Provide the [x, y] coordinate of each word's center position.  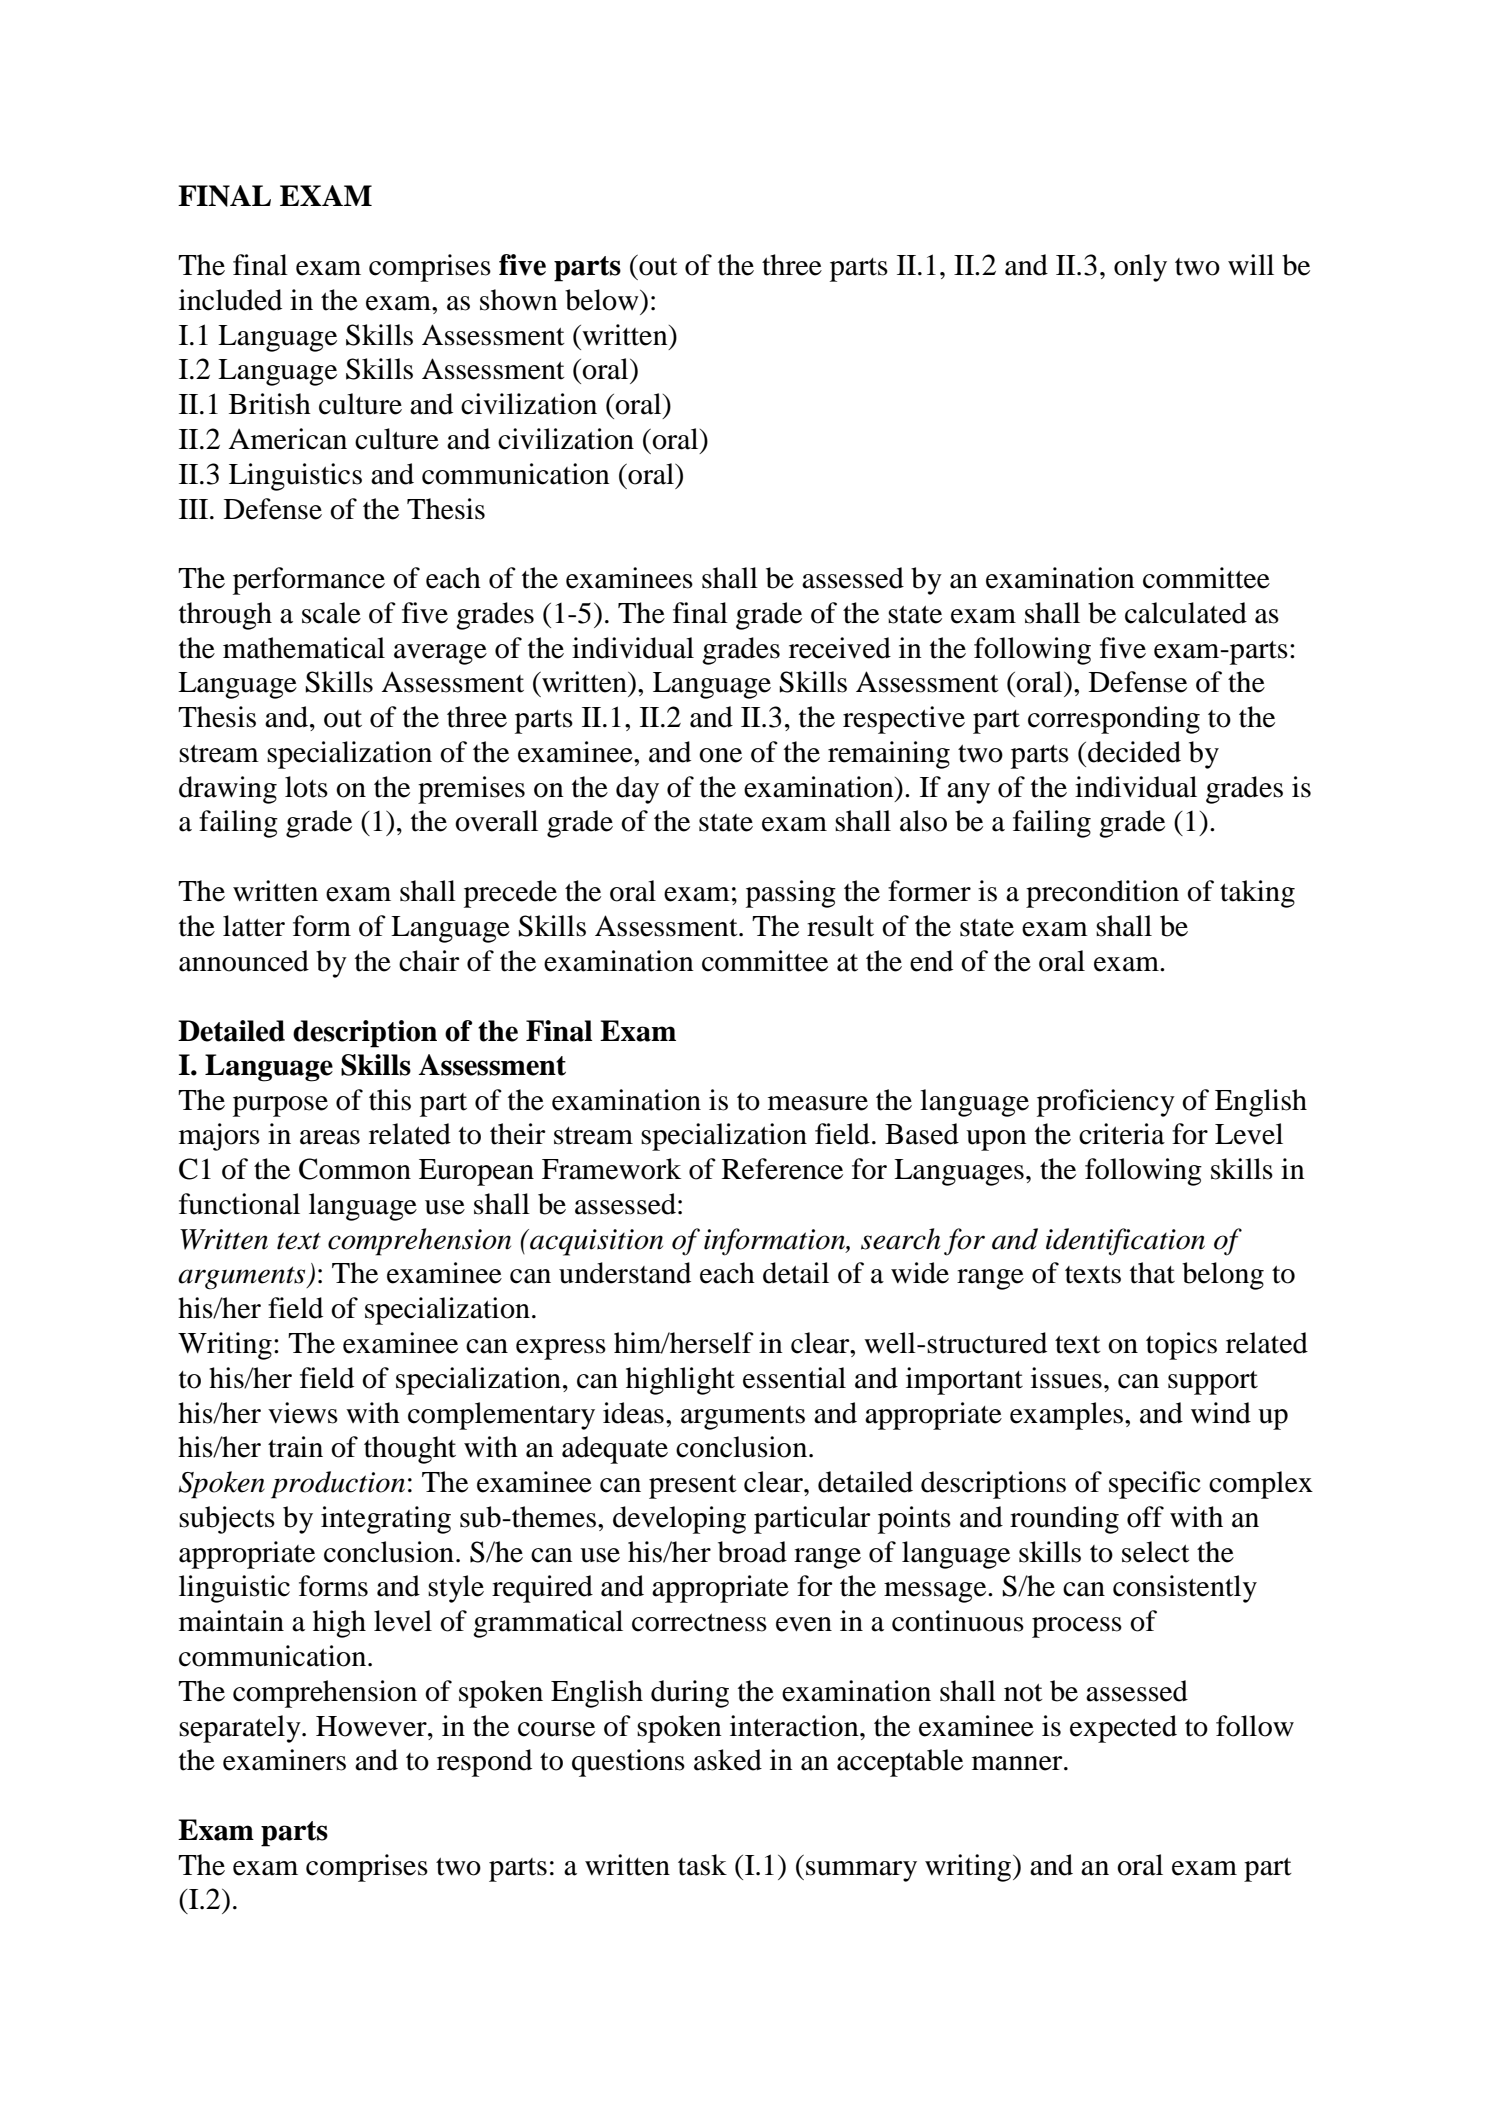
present [693, 1487]
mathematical [304, 648]
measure [818, 1103]
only [1140, 268]
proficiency [1106, 1103]
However [372, 1726]
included [230, 300]
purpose [280, 1106]
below [603, 300]
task [702, 1865]
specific [1155, 1485]
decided [1134, 752]
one [720, 755]
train [295, 1447]
